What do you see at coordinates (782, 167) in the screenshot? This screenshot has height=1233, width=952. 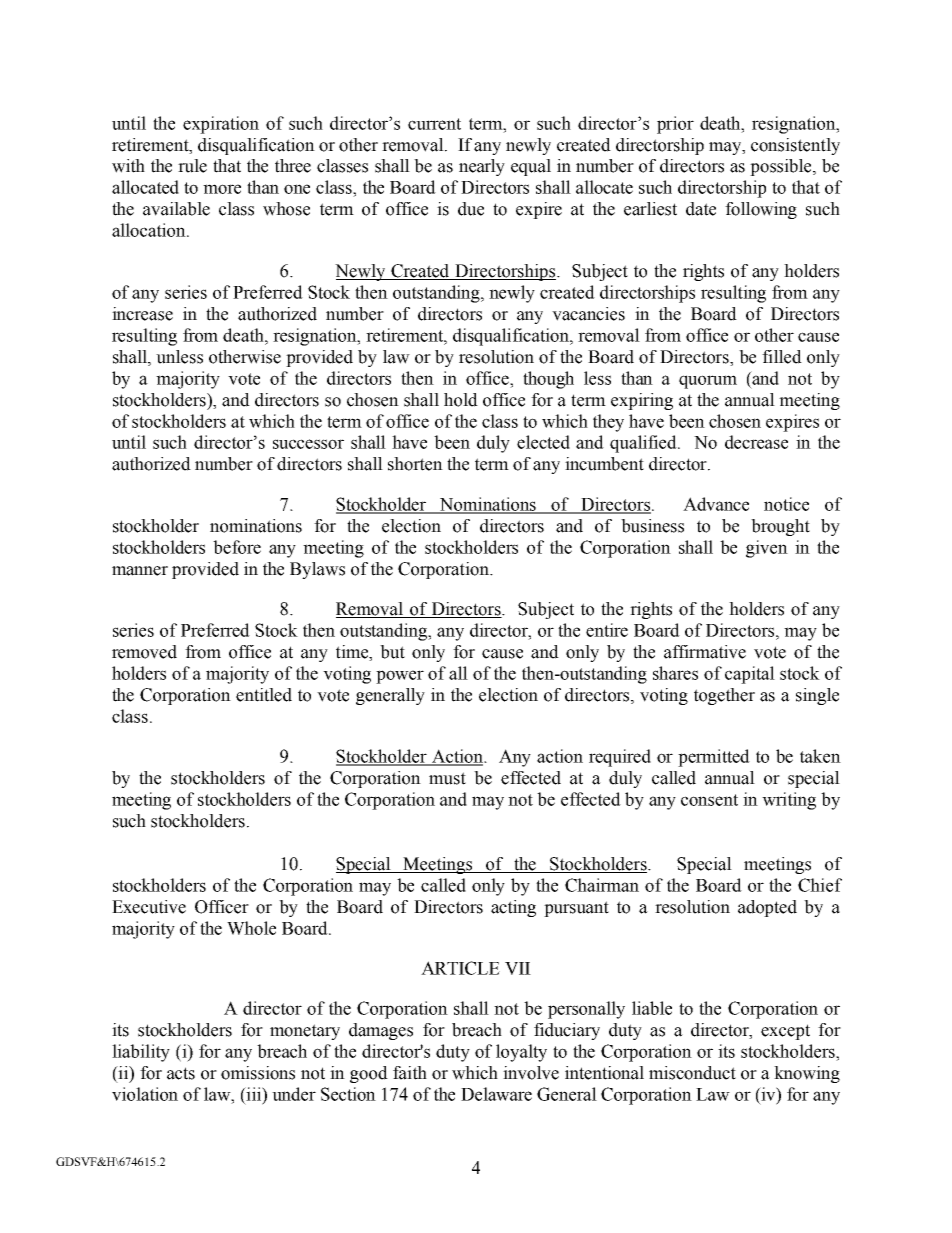 I see `possible` at bounding box center [782, 167].
